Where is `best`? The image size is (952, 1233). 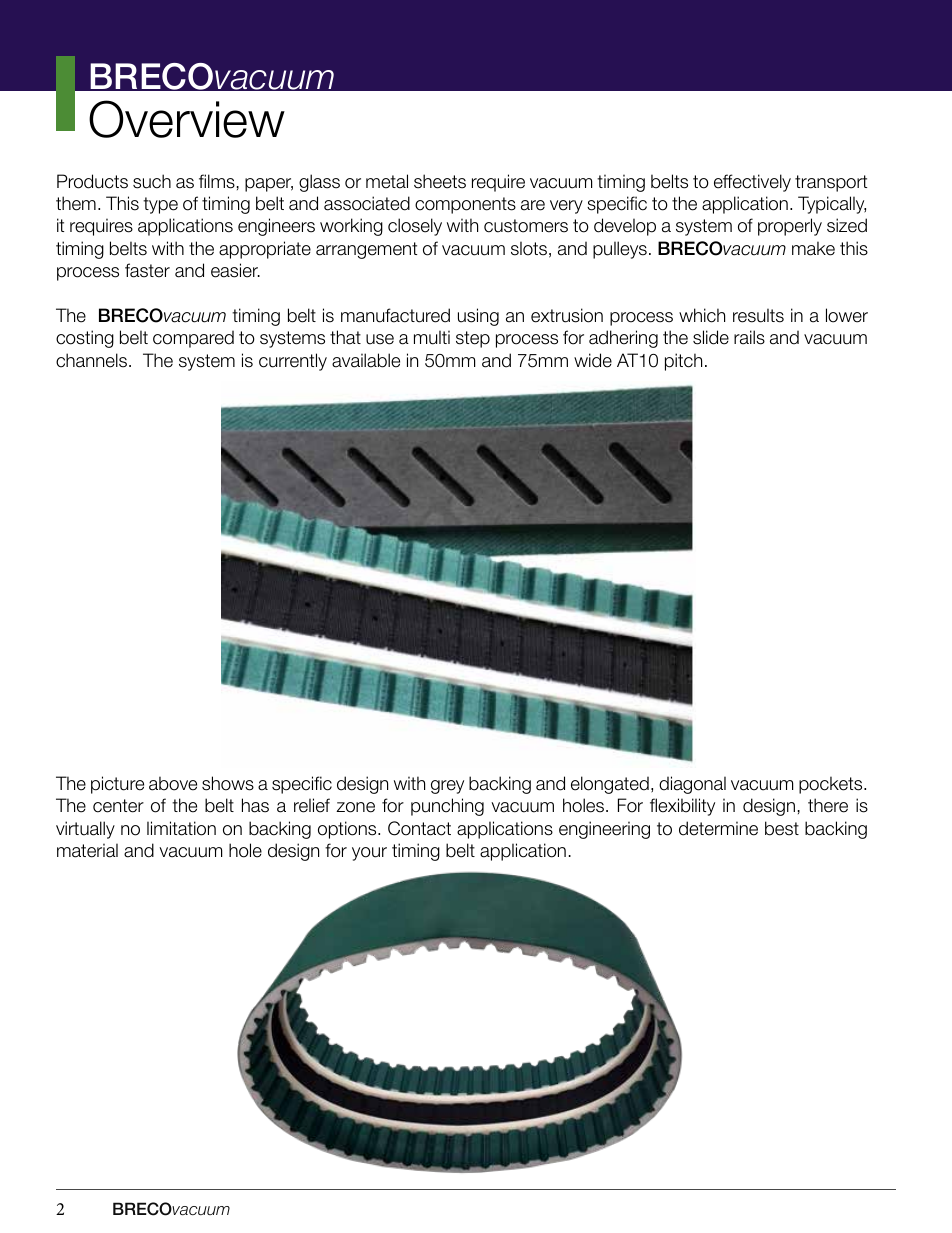 best is located at coordinates (782, 828).
